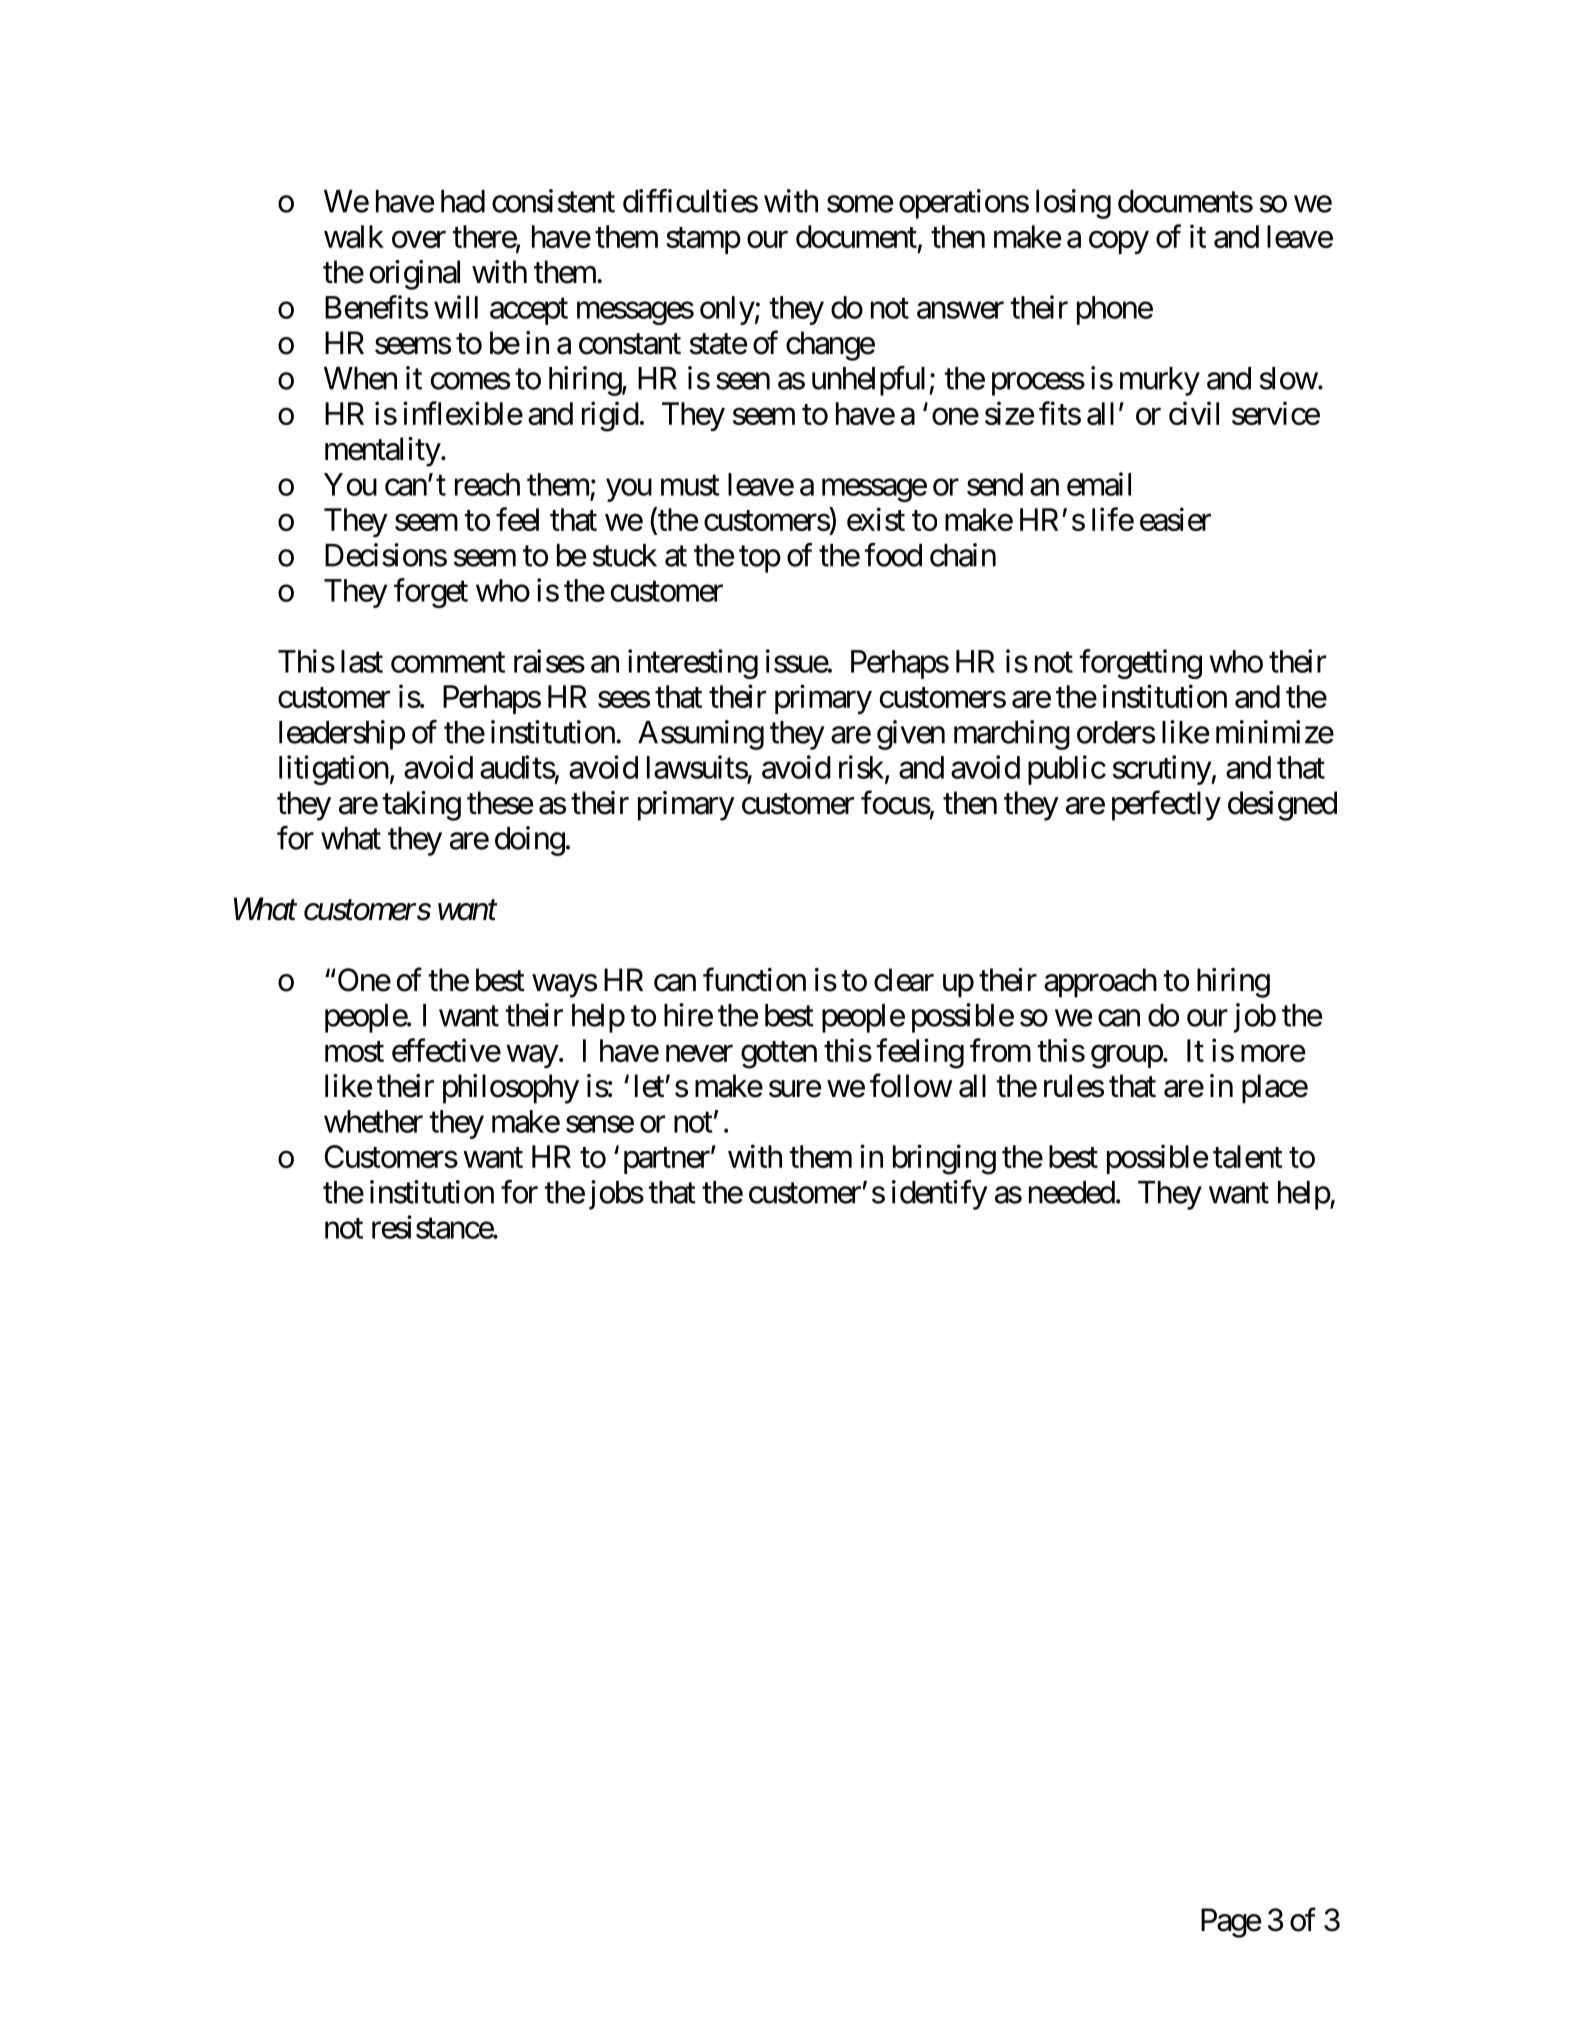 This image has height=2031, width=1569. Describe the element at coordinates (1175, 519) in the image. I see `easier` at that location.
